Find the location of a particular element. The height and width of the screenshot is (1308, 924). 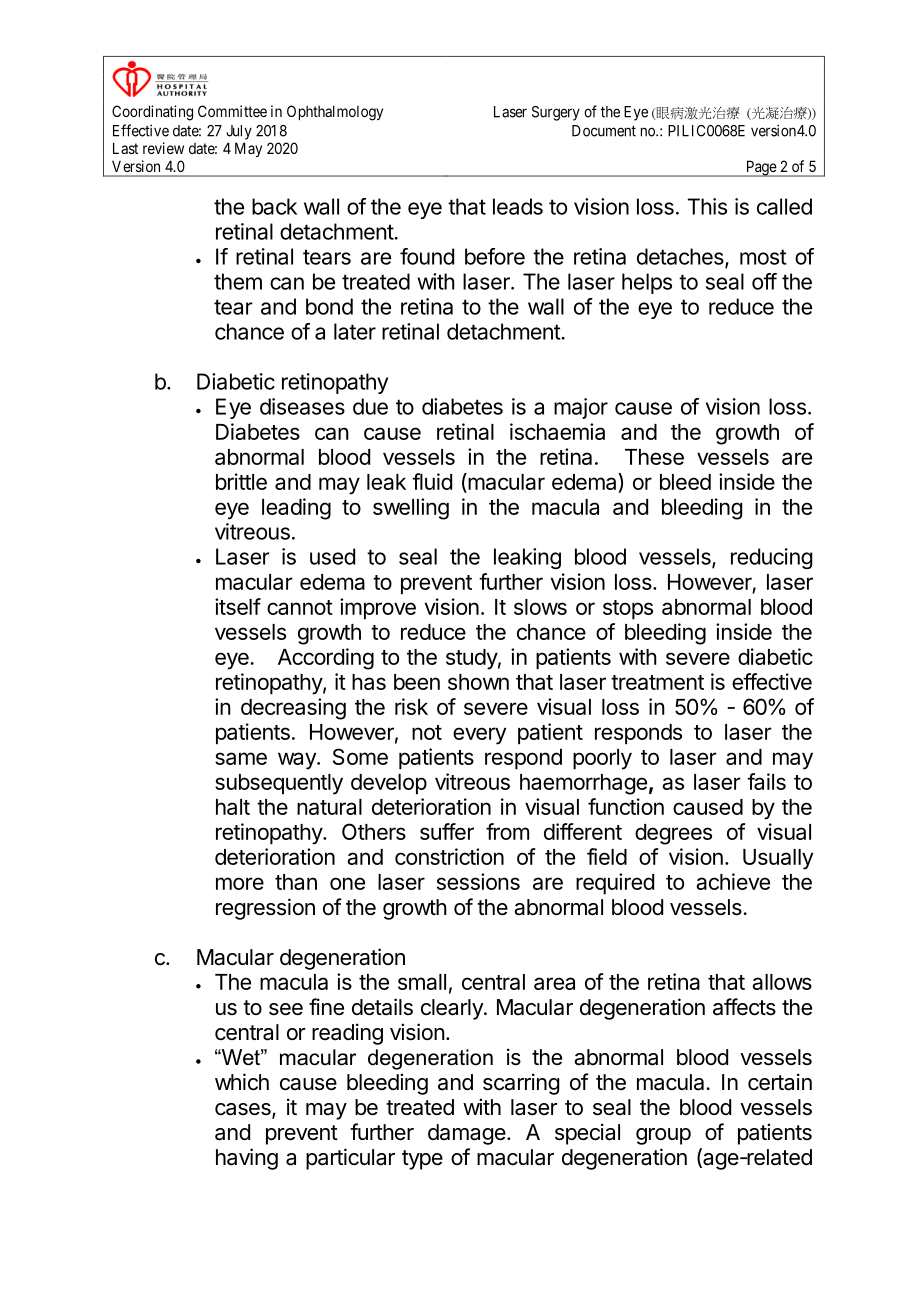

cases is located at coordinates (244, 1110).
